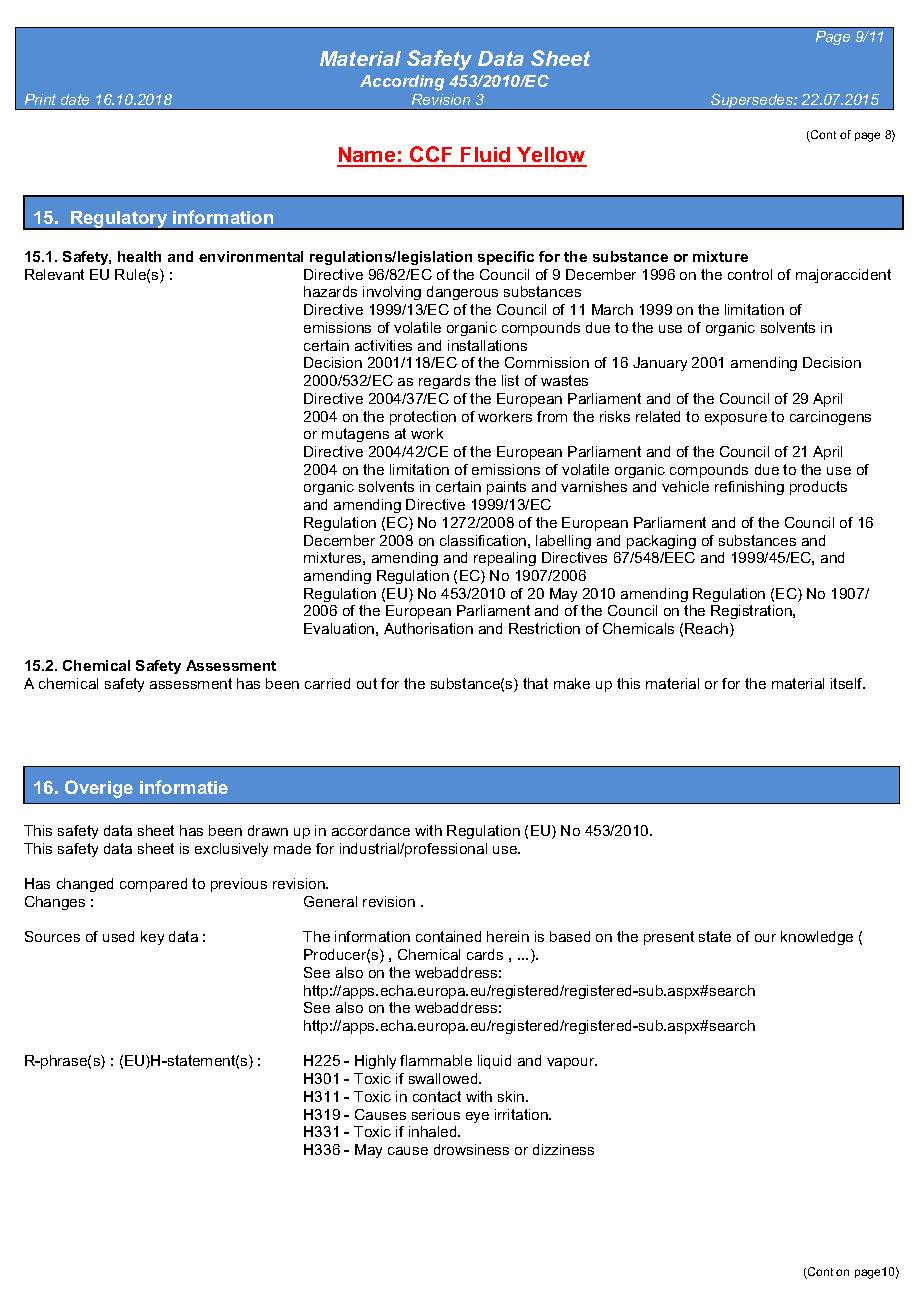 The image size is (924, 1308). I want to click on date, so click(75, 99).
